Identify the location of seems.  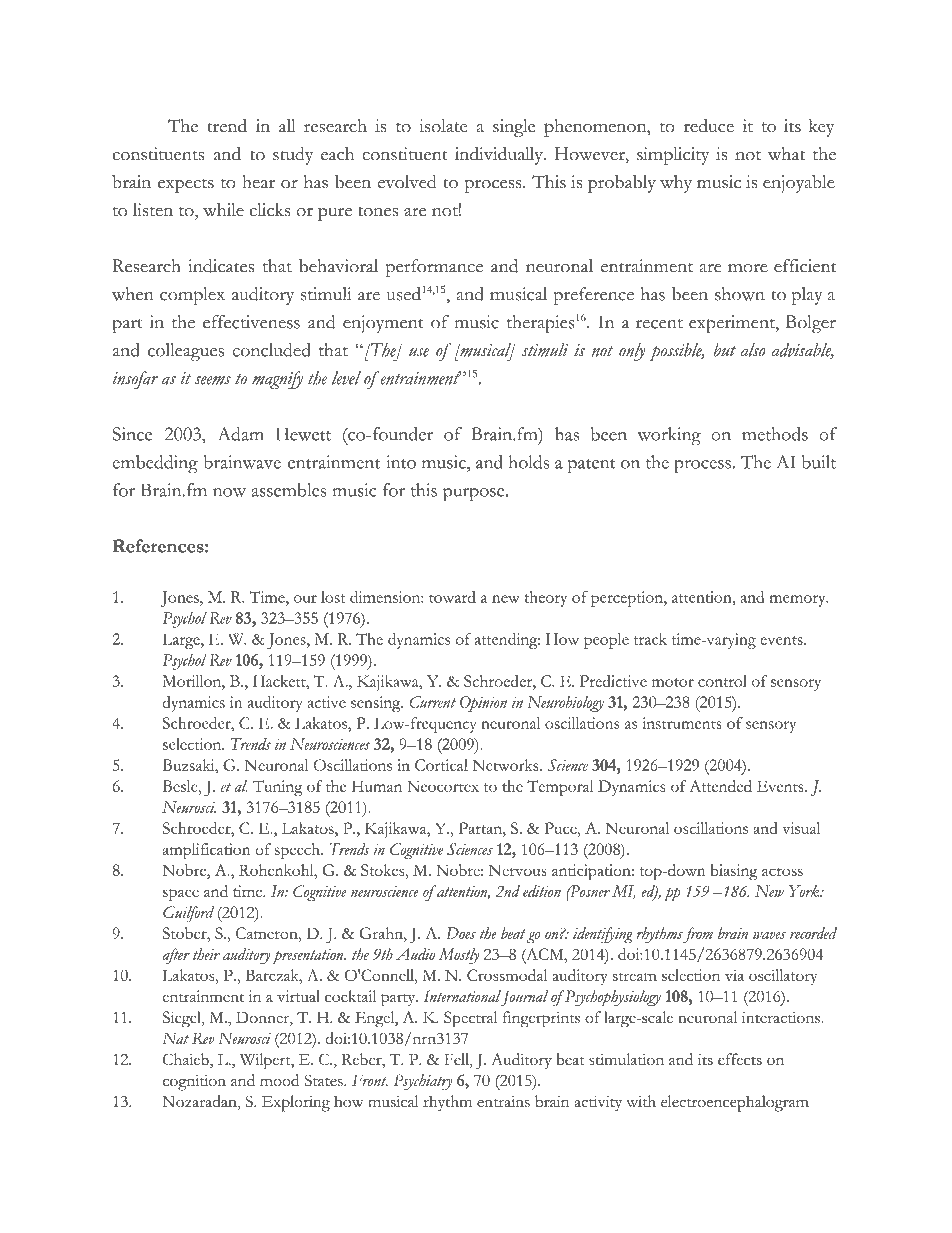
(213, 380).
